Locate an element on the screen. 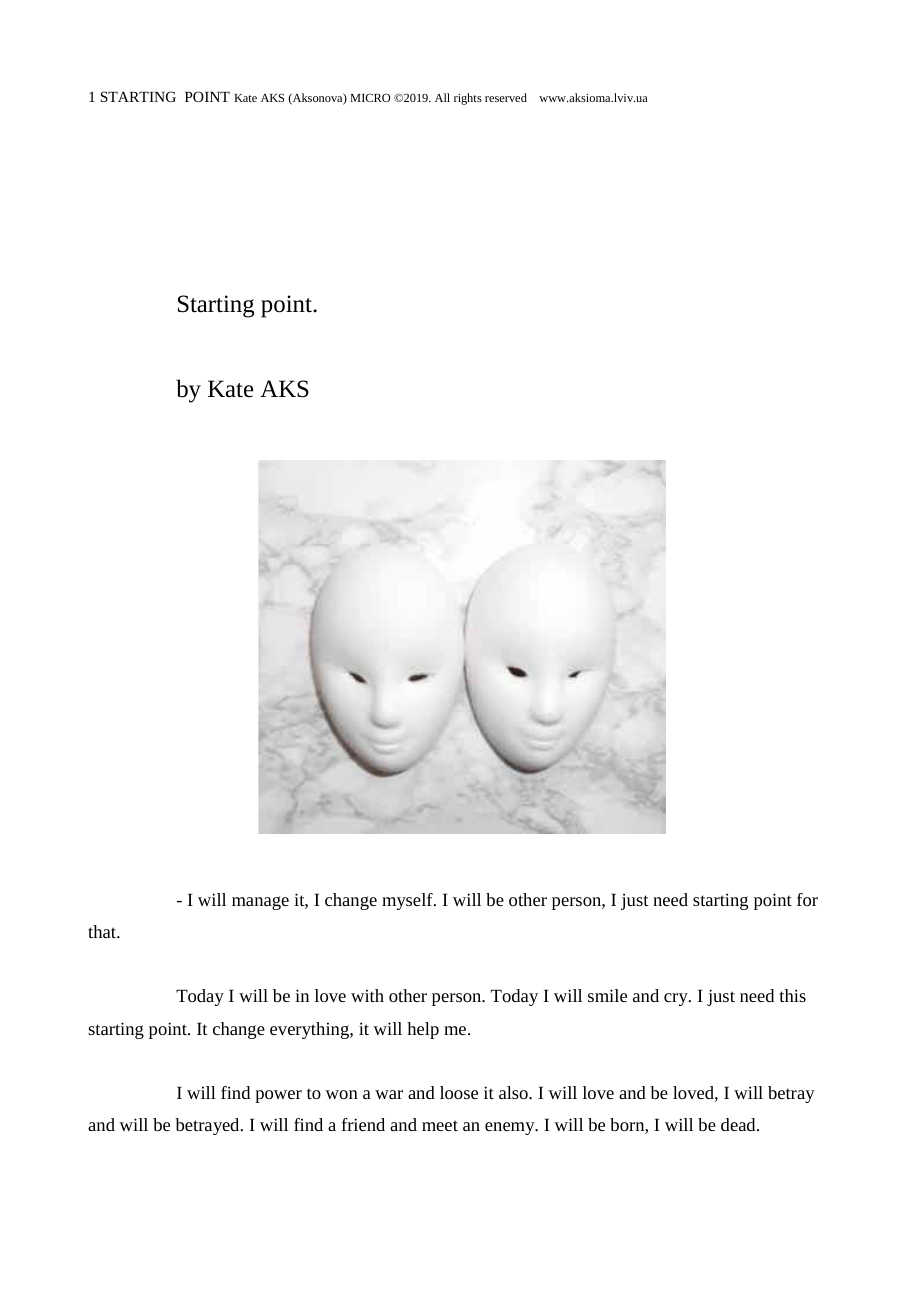 This screenshot has width=924, height=1308. reserved is located at coordinates (506, 97).
